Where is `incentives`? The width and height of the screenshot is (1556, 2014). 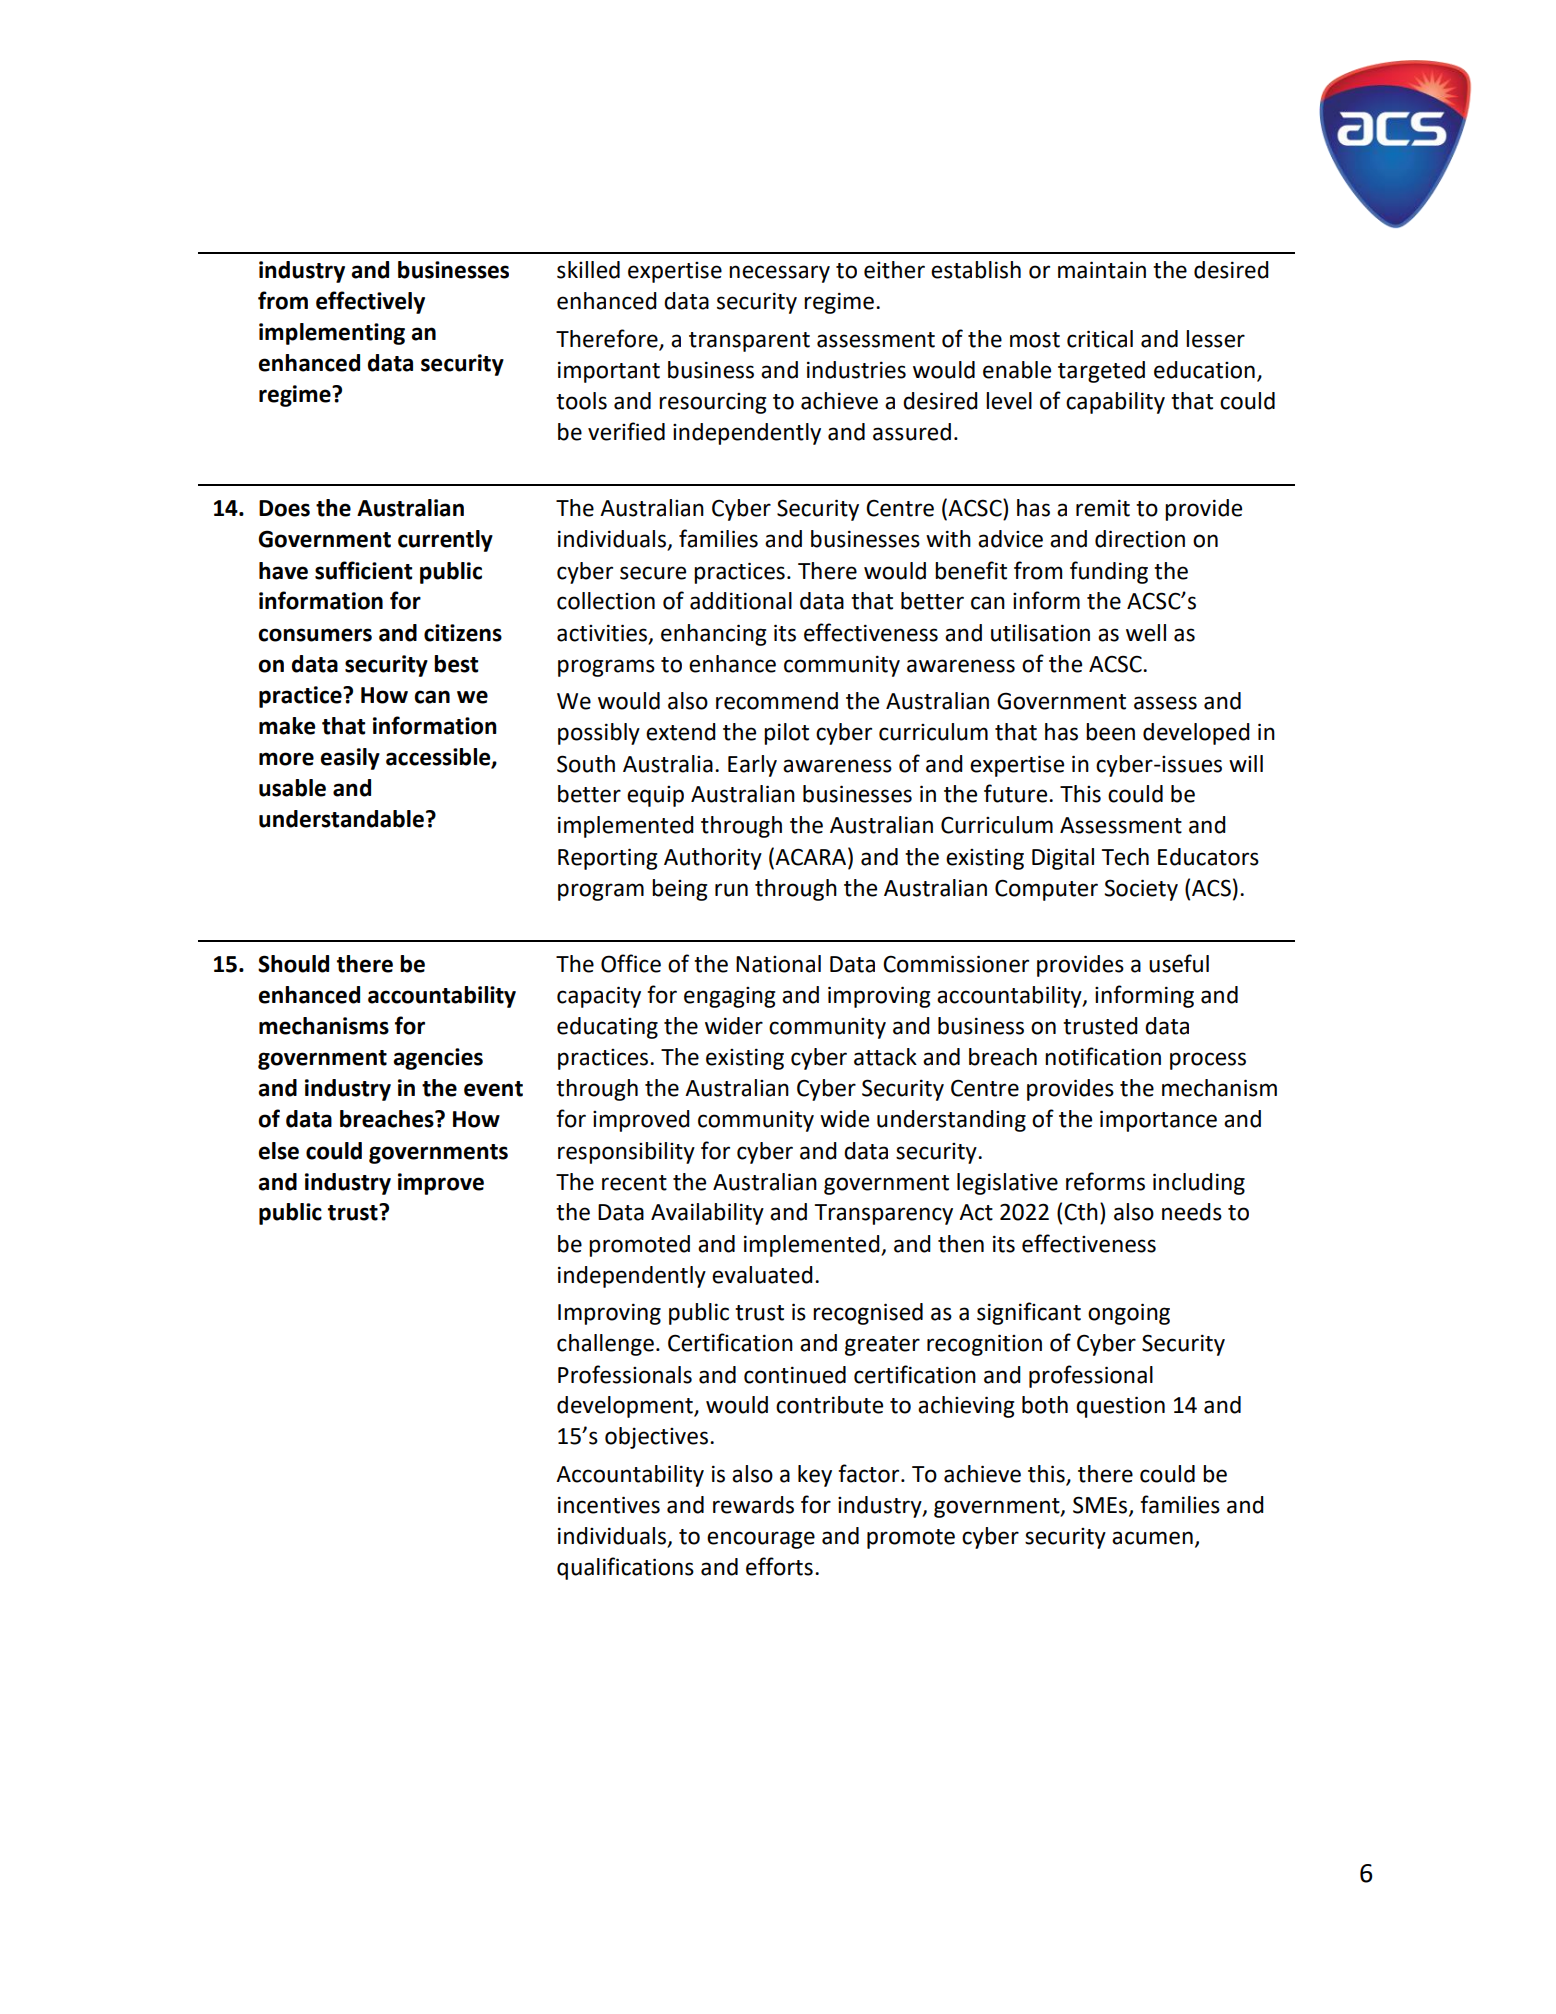 incentives is located at coordinates (609, 1505).
